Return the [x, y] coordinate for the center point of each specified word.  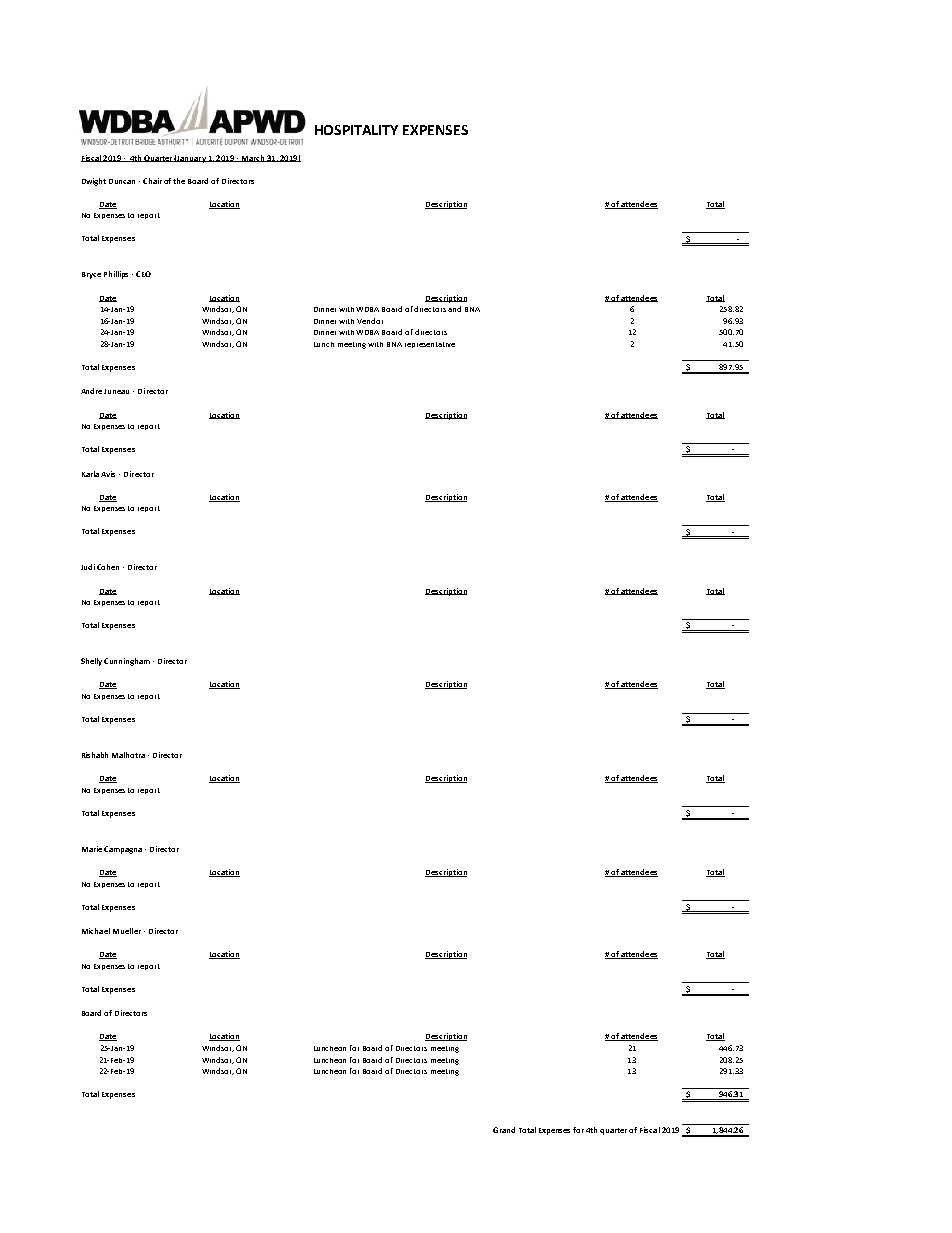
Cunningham [127, 662]
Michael [96, 931]
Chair [152, 181]
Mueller [127, 931]
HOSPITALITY [356, 130]
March [252, 158]
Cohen [108, 567]
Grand [504, 1130]
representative [430, 345]
